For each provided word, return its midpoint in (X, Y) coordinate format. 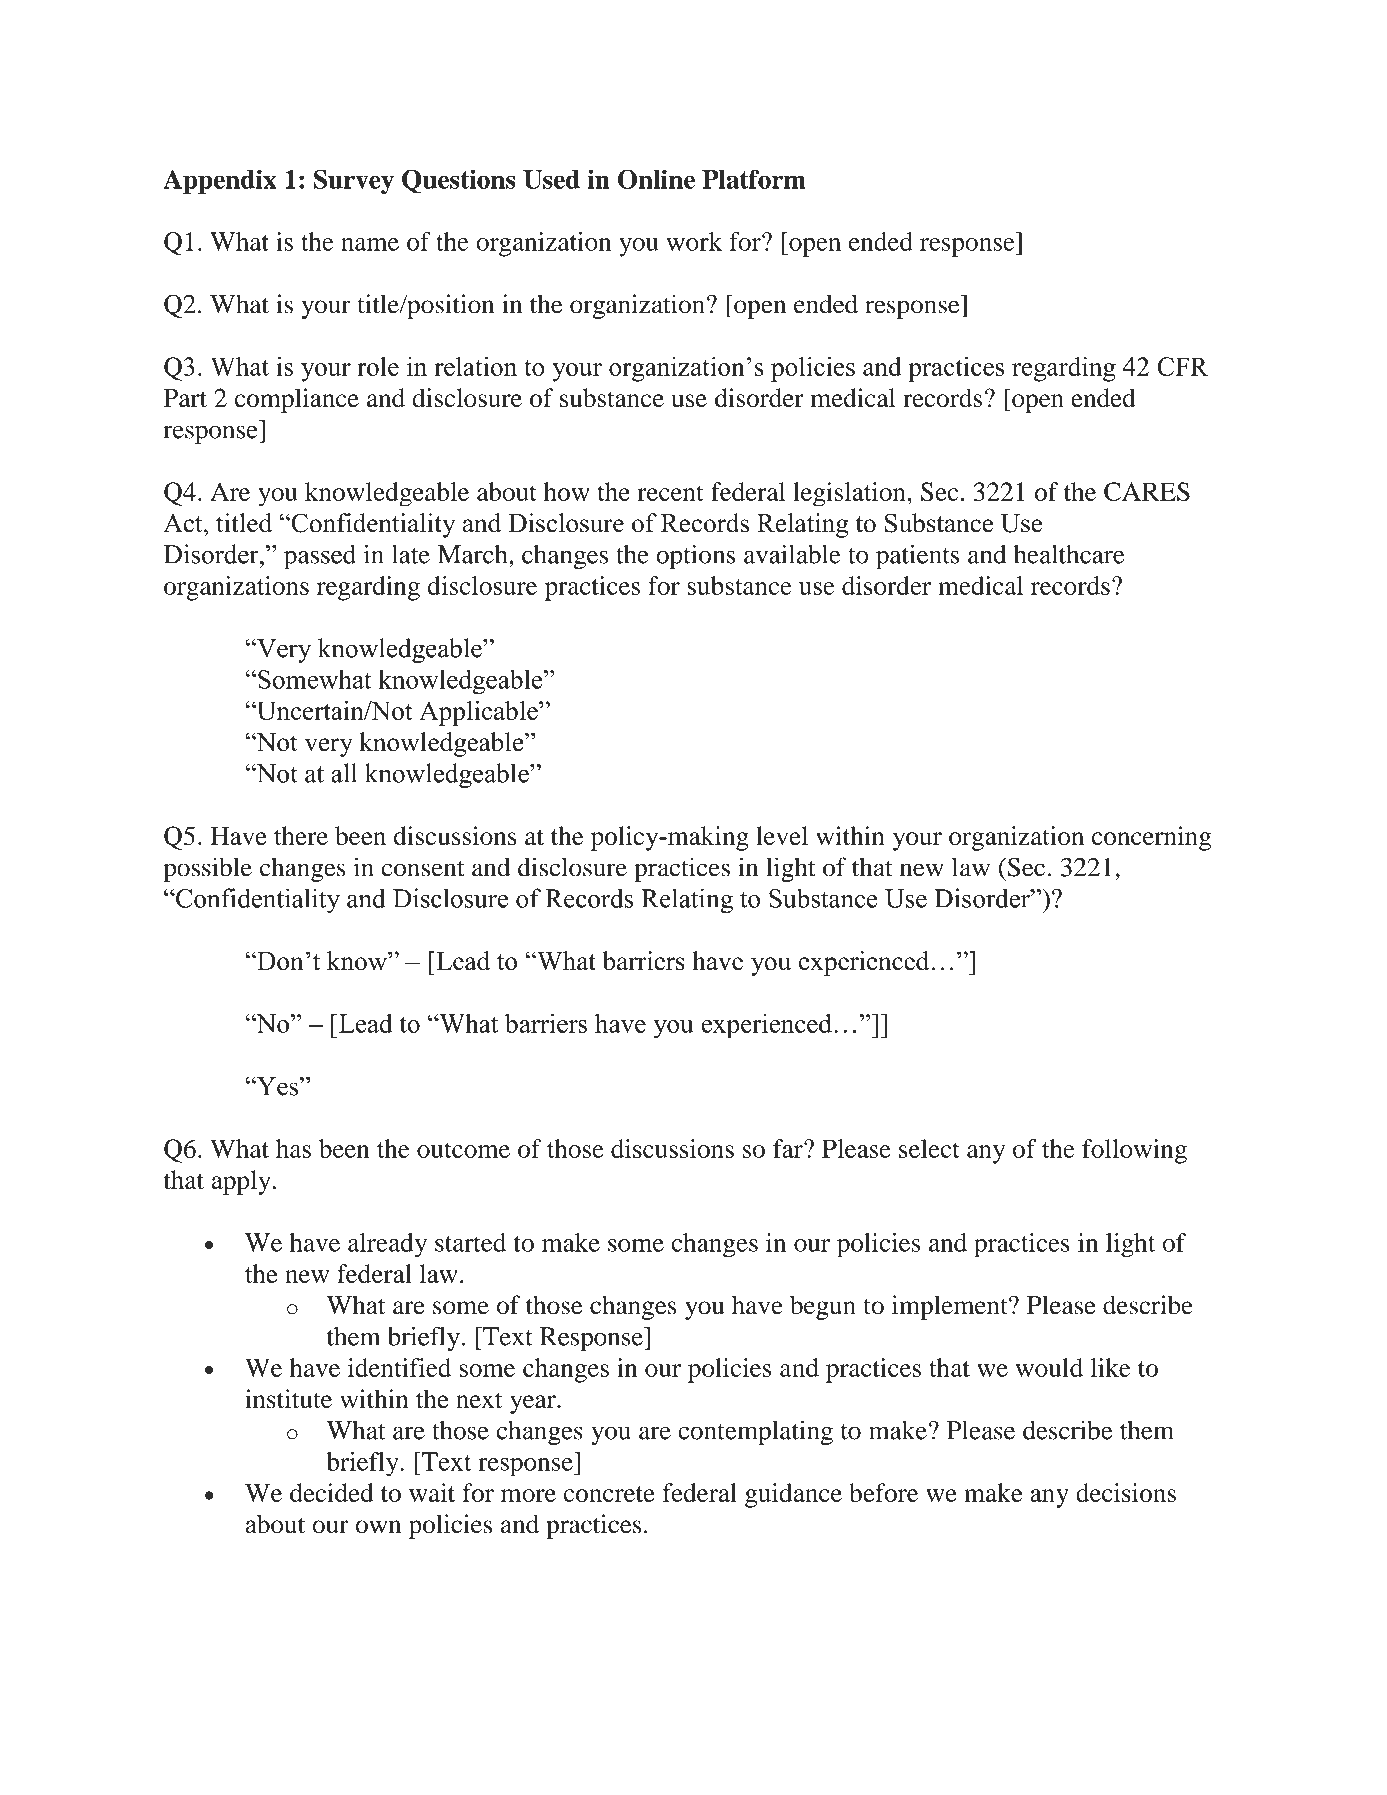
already (387, 1245)
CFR (1182, 366)
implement (951, 1307)
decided (332, 1492)
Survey (354, 181)
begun (823, 1307)
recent (670, 493)
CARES (1147, 491)
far (789, 1148)
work (694, 241)
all (344, 773)
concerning (1151, 838)
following (1134, 1151)
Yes (276, 1086)
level (782, 835)
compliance (297, 400)
